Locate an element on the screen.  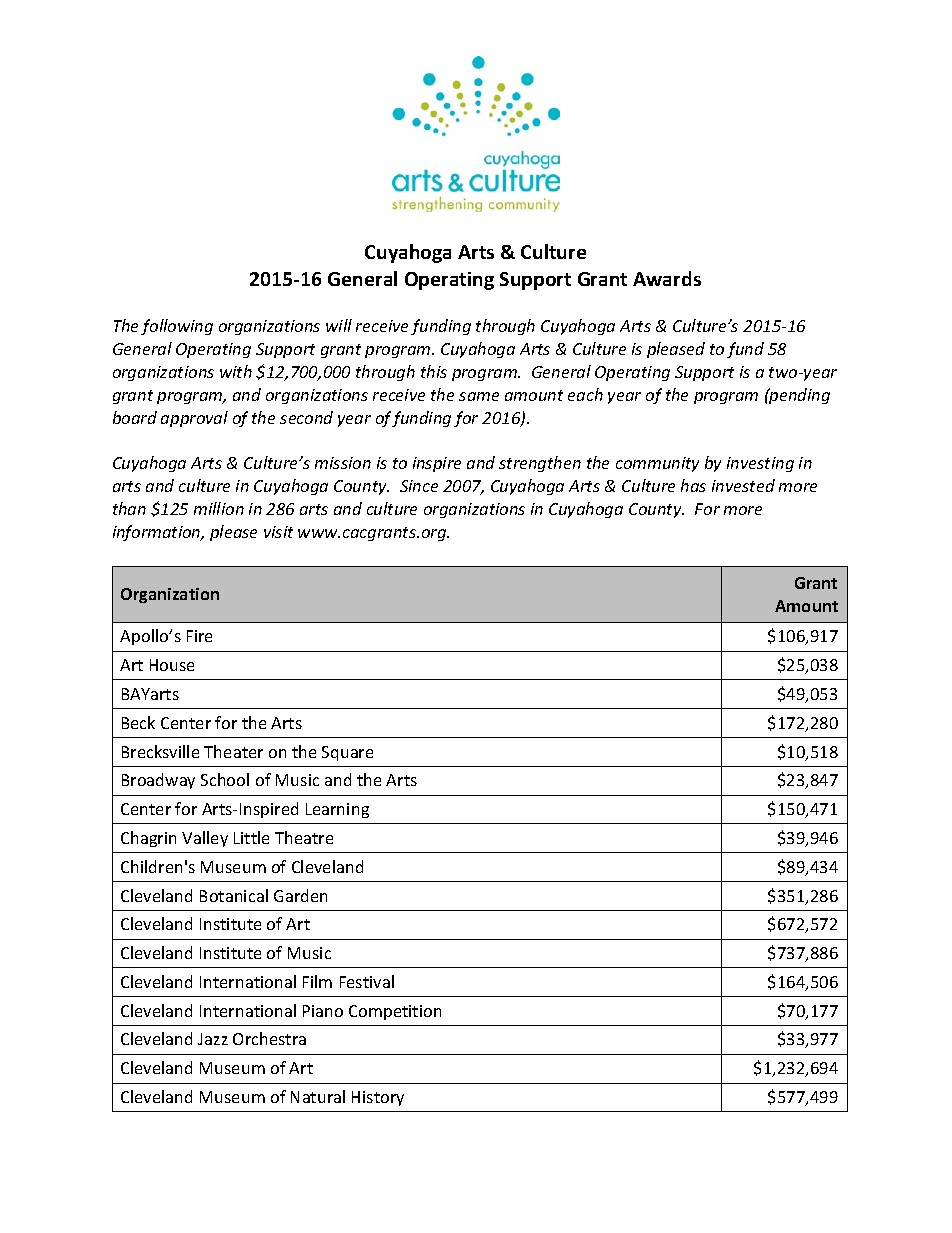
Jazz is located at coordinates (213, 1039).
